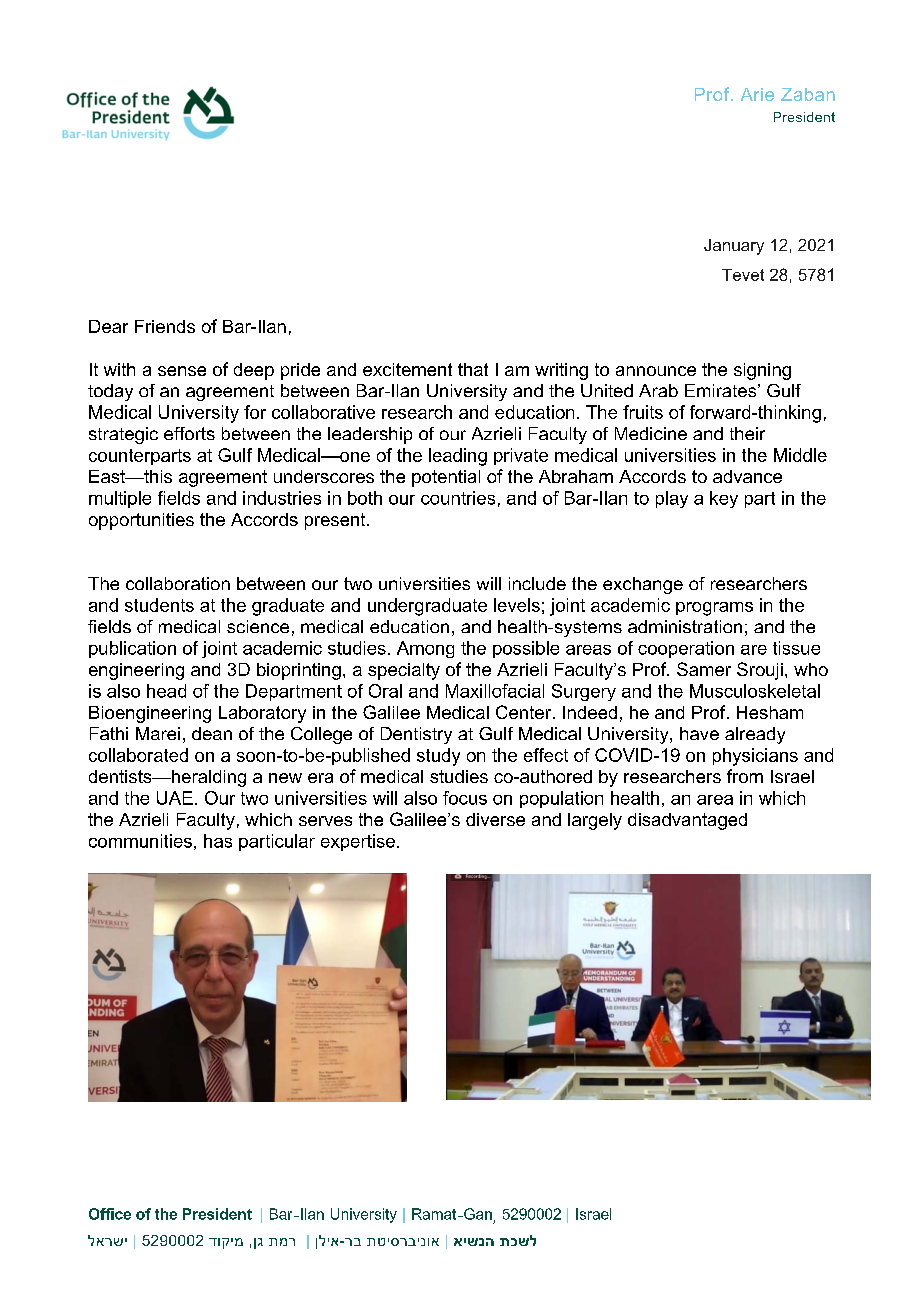 This page has height=1308, width=924. Describe the element at coordinates (473, 369) in the page. I see `that` at that location.
